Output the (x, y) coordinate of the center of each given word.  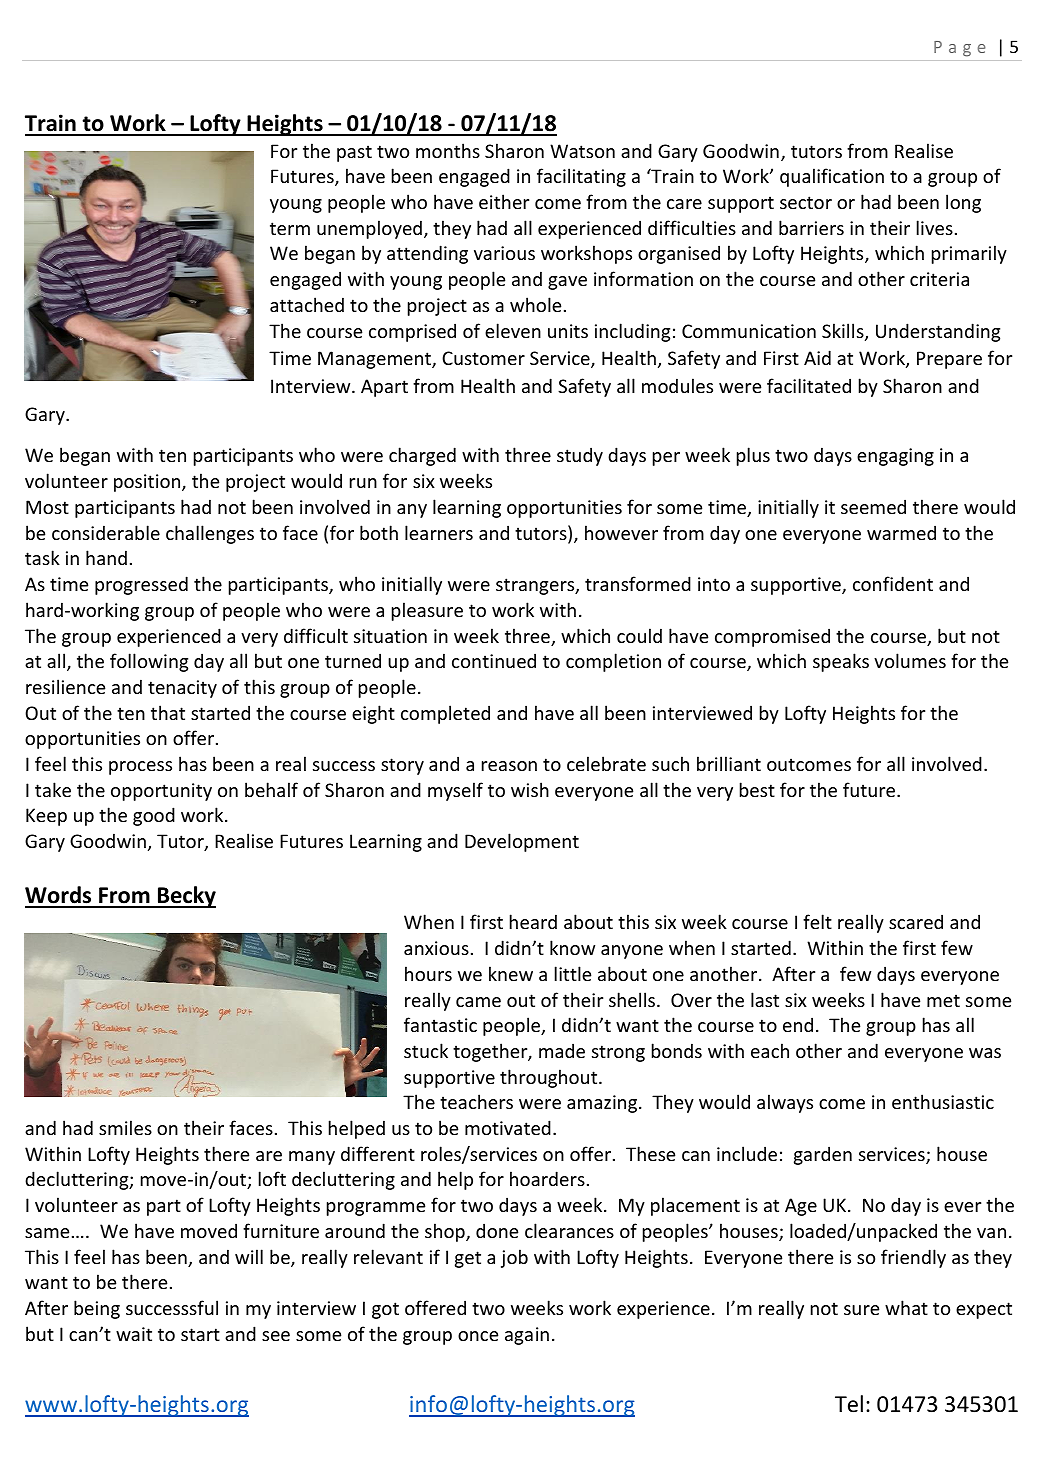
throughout (550, 1078)
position (148, 483)
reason (509, 766)
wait (134, 1334)
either (504, 201)
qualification (832, 177)
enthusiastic (943, 1101)
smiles (125, 1127)
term (290, 228)
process (140, 768)
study (580, 456)
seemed (873, 506)
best (757, 789)
